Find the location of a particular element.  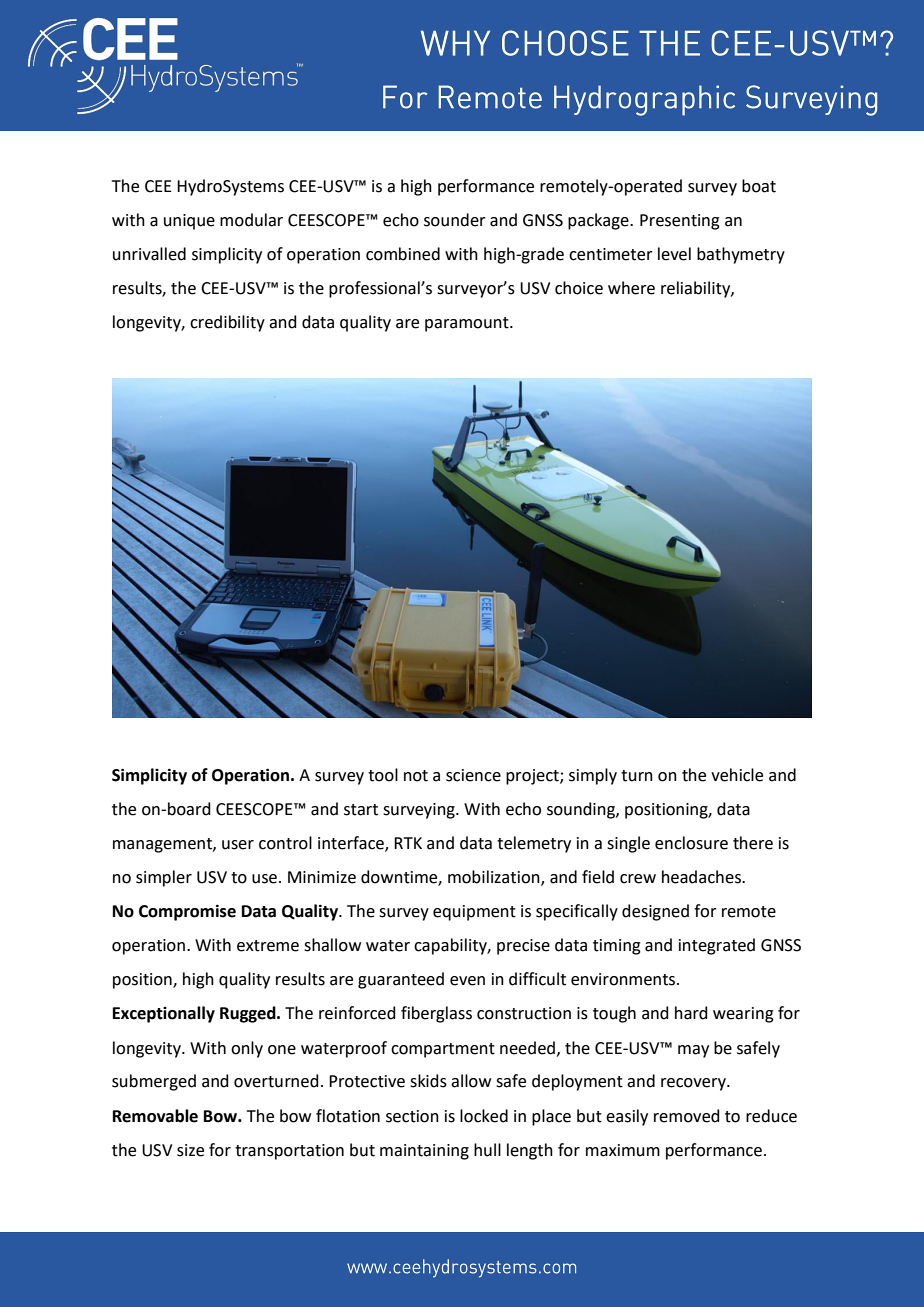

locked is located at coordinates (484, 1116).
